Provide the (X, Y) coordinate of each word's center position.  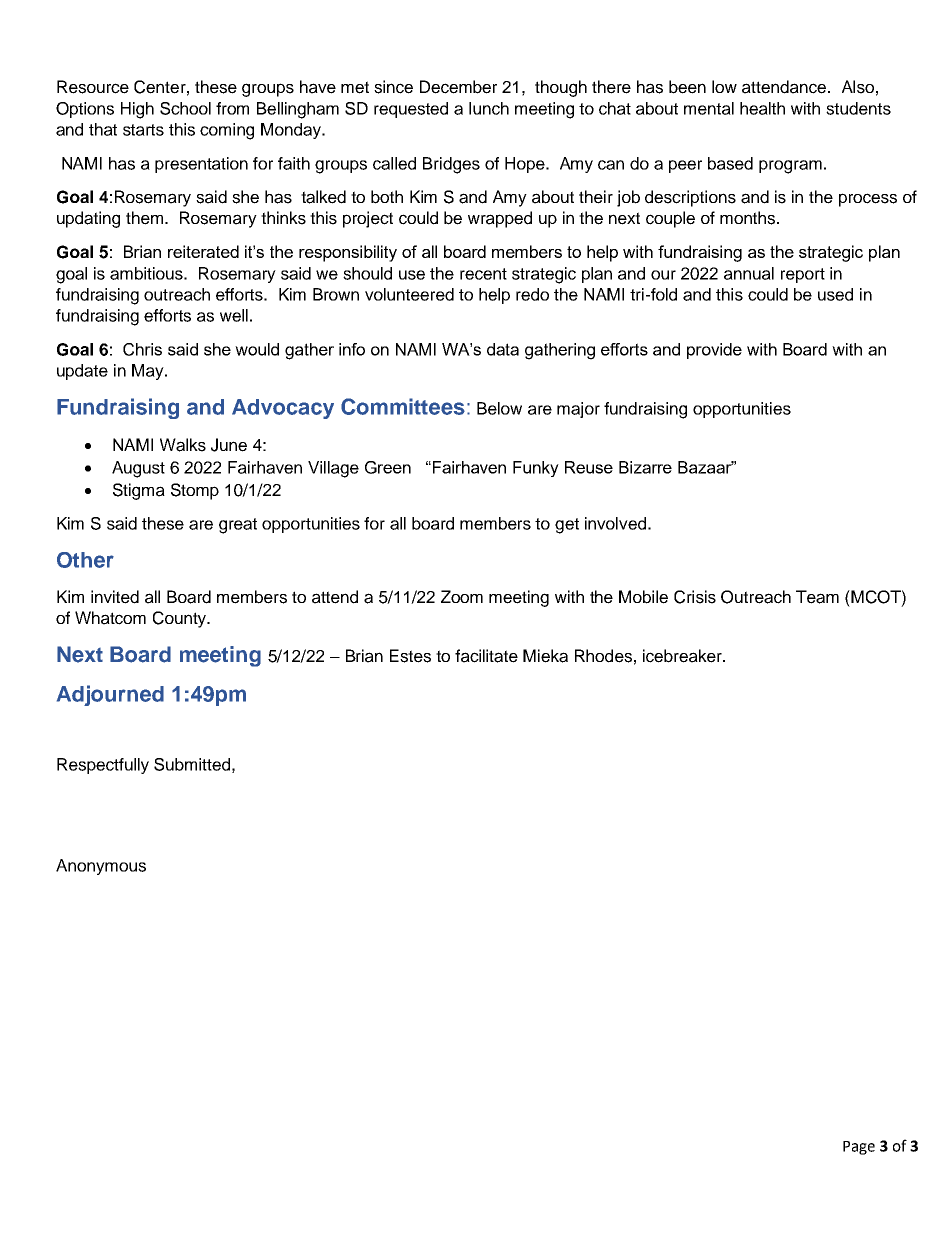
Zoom (462, 596)
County (181, 619)
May (149, 372)
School (185, 108)
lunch (489, 108)
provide (714, 351)
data (503, 349)
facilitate (486, 656)
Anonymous (101, 867)
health (762, 108)
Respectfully (103, 766)
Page (859, 1148)
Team (817, 597)
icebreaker (683, 656)
